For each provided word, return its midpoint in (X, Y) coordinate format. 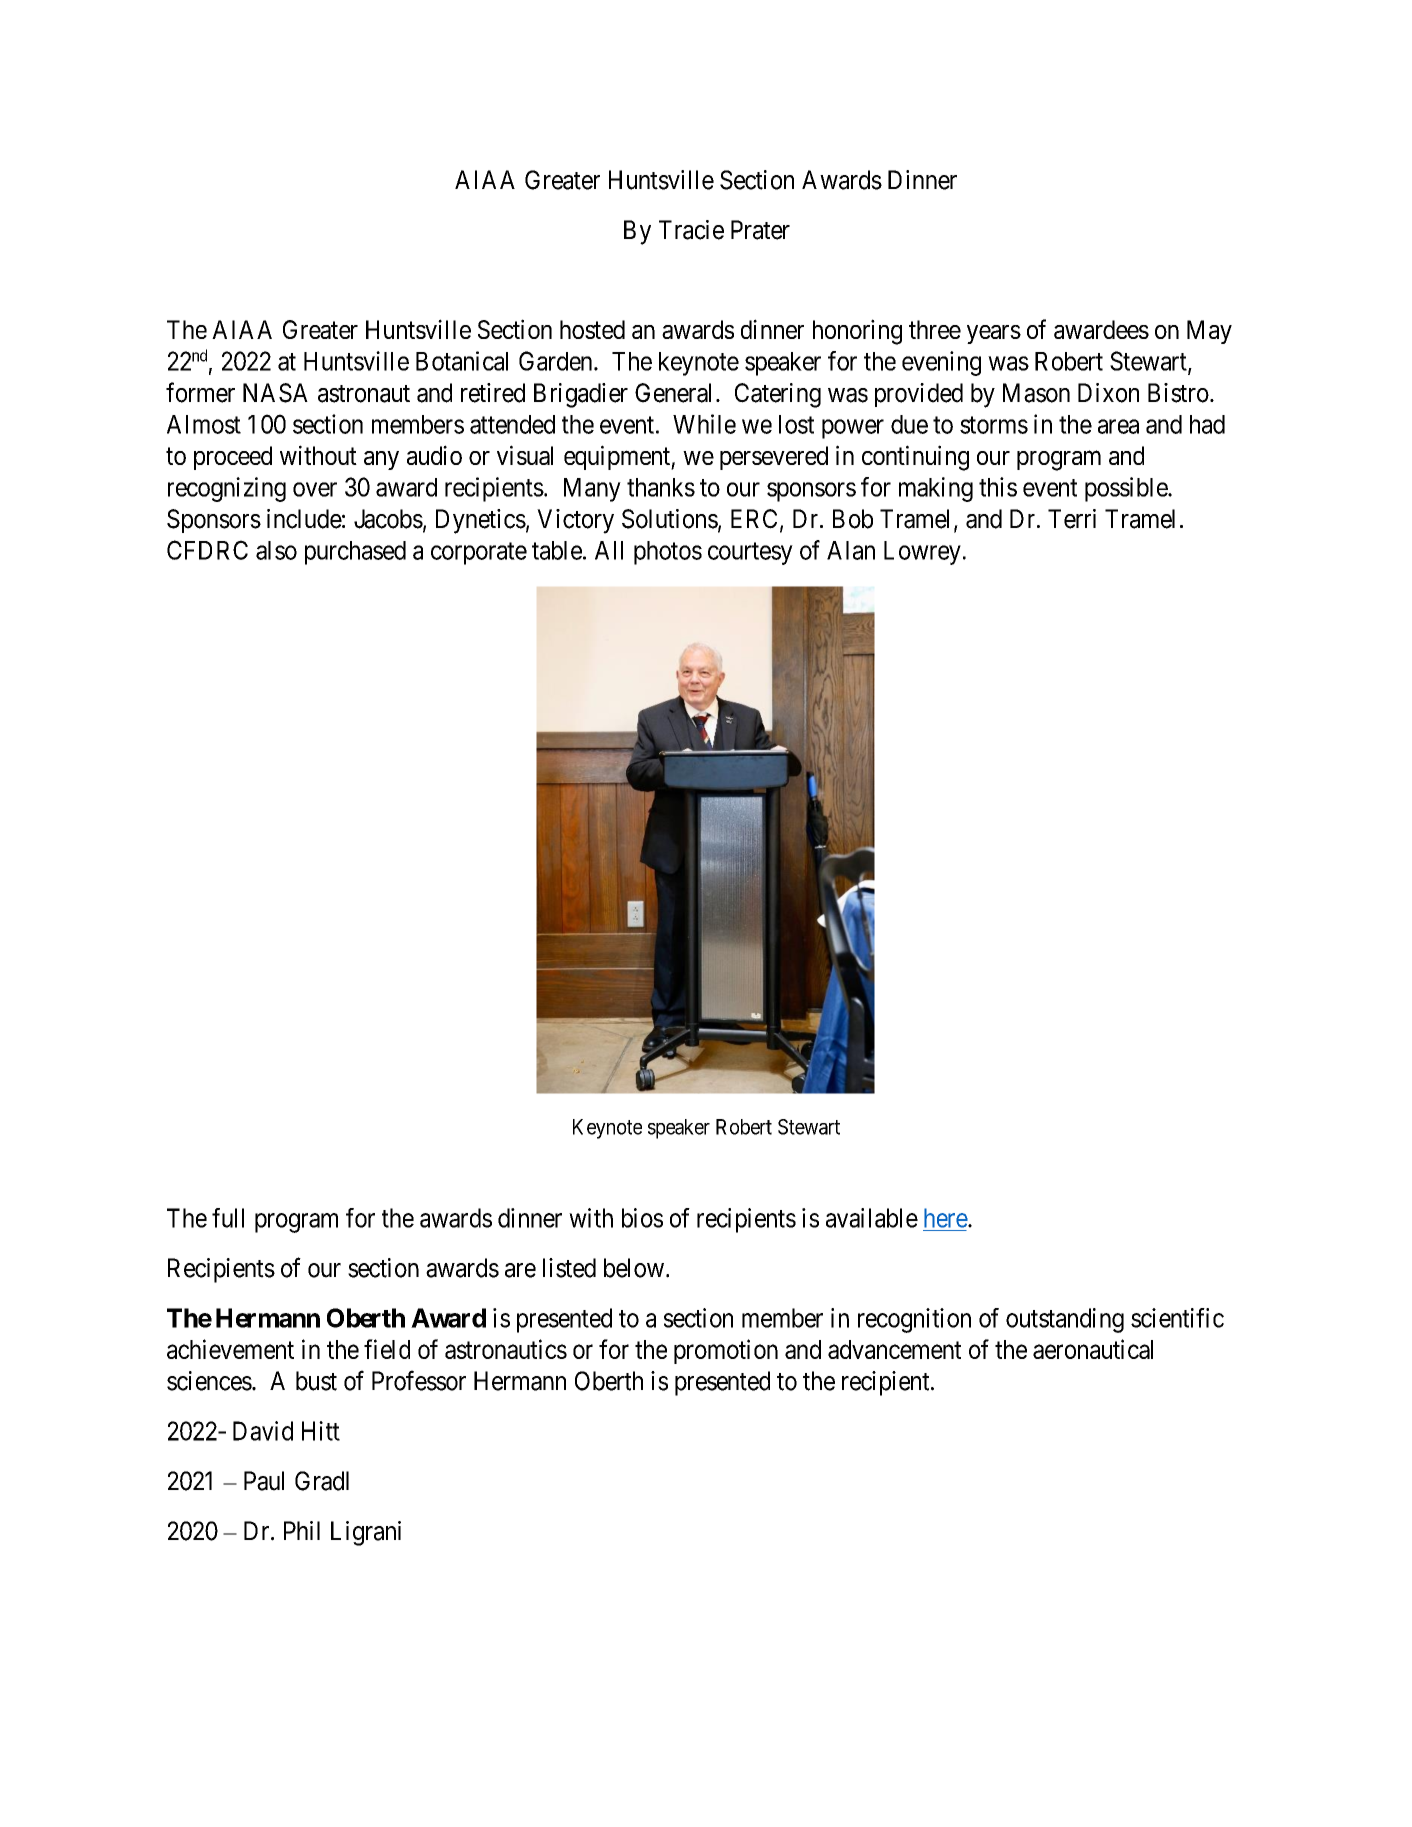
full (228, 1218)
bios (642, 1218)
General (676, 393)
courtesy (750, 553)
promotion (726, 1351)
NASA (275, 393)
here (946, 1218)
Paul (264, 1481)
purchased (355, 553)
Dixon (1108, 393)
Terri (1072, 519)
